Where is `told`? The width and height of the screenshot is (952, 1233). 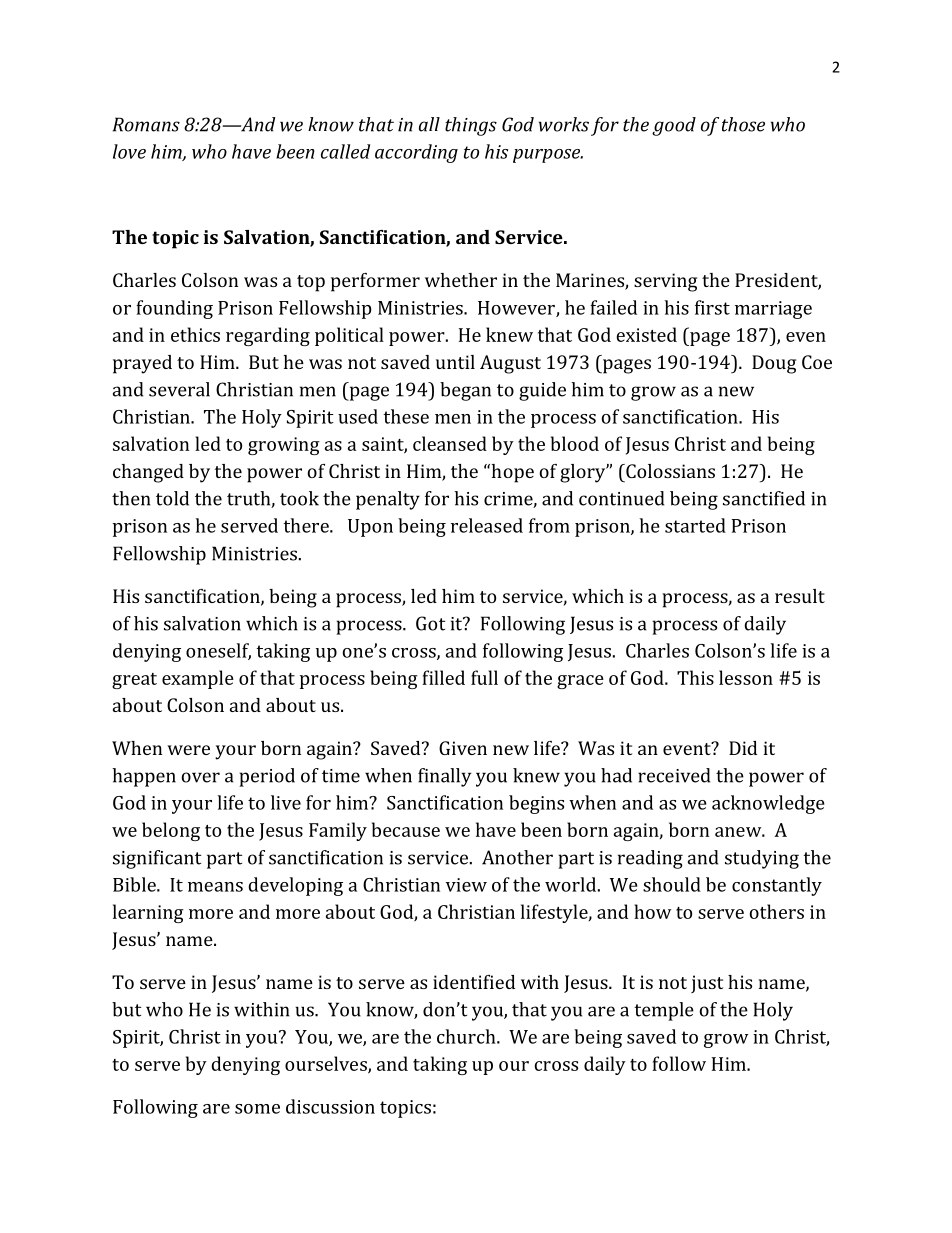
told is located at coordinates (172, 498).
